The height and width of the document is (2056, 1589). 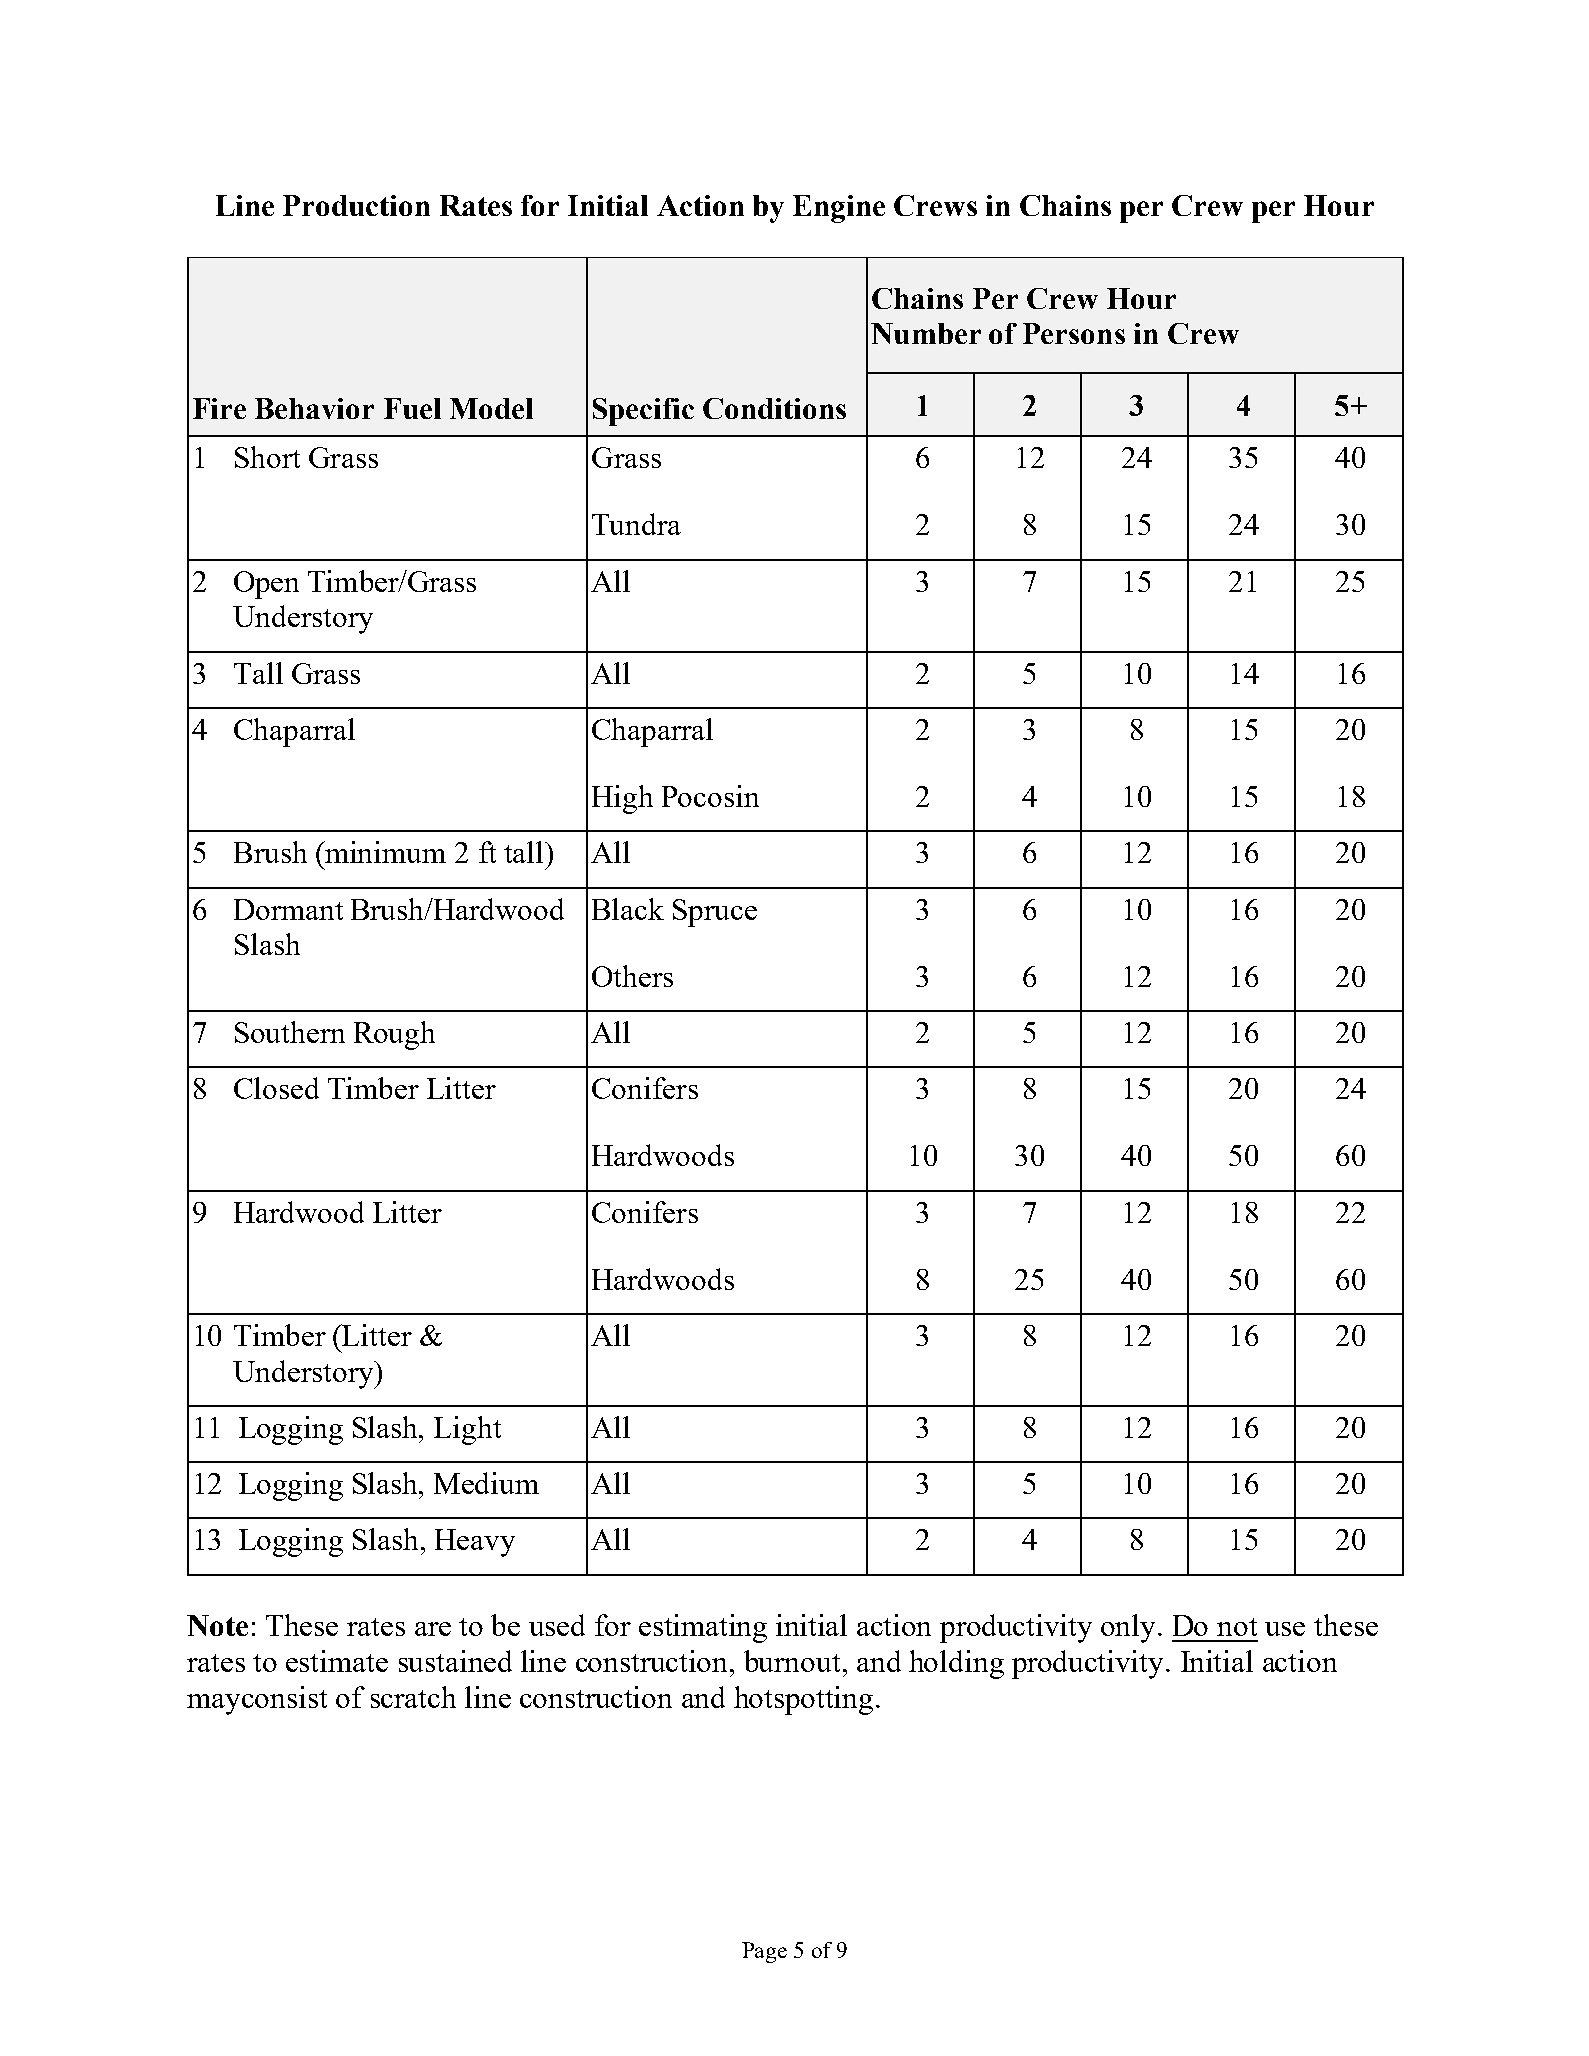 What do you see at coordinates (632, 976) in the document?
I see `Others` at bounding box center [632, 976].
